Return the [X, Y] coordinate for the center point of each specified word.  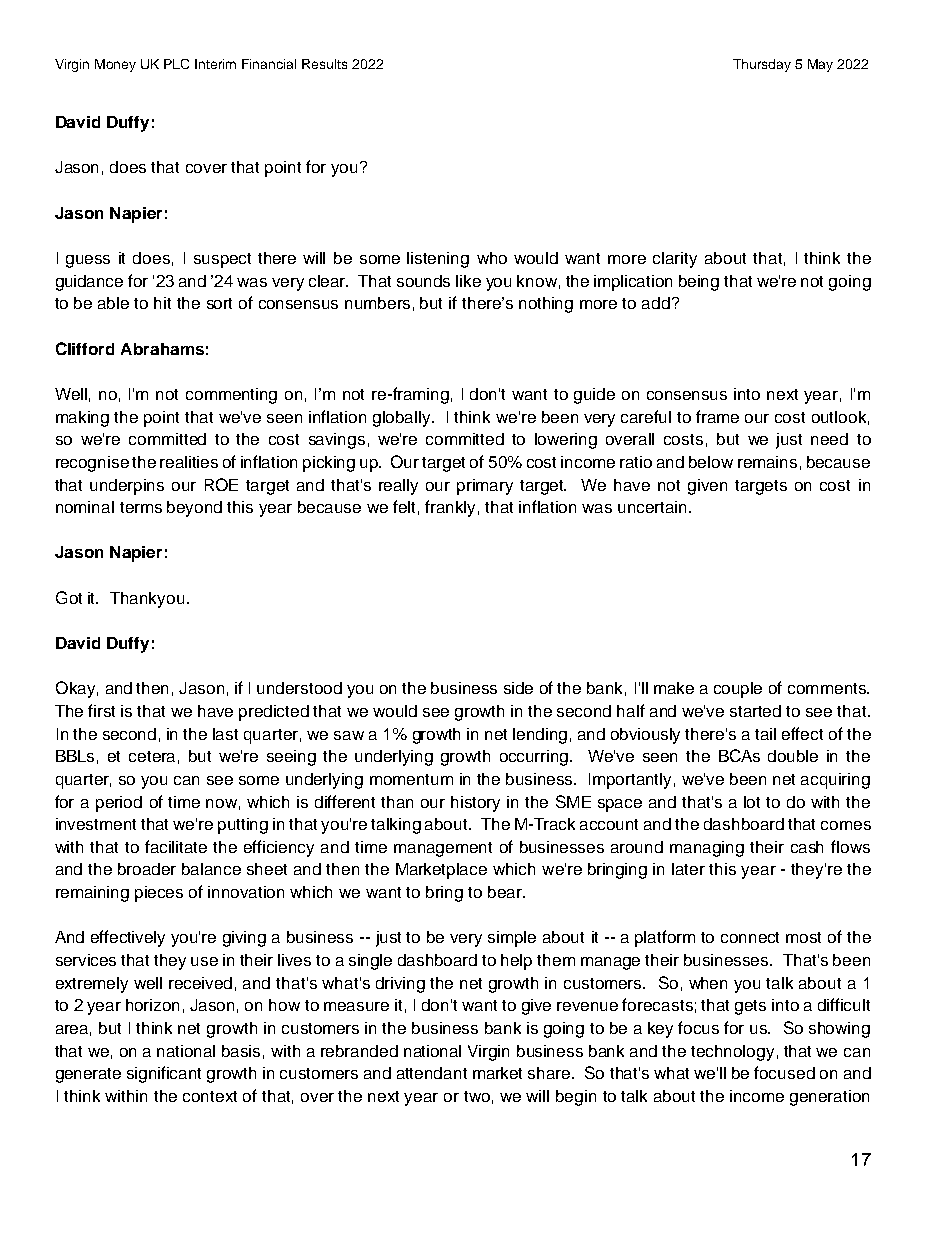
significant [164, 1074]
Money [115, 65]
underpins [127, 487]
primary [485, 487]
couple [738, 690]
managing [707, 849]
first [101, 710]
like [468, 281]
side [518, 688]
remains [767, 462]
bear [506, 892]
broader [147, 869]
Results [324, 64]
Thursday [762, 65]
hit [162, 303]
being [699, 283]
